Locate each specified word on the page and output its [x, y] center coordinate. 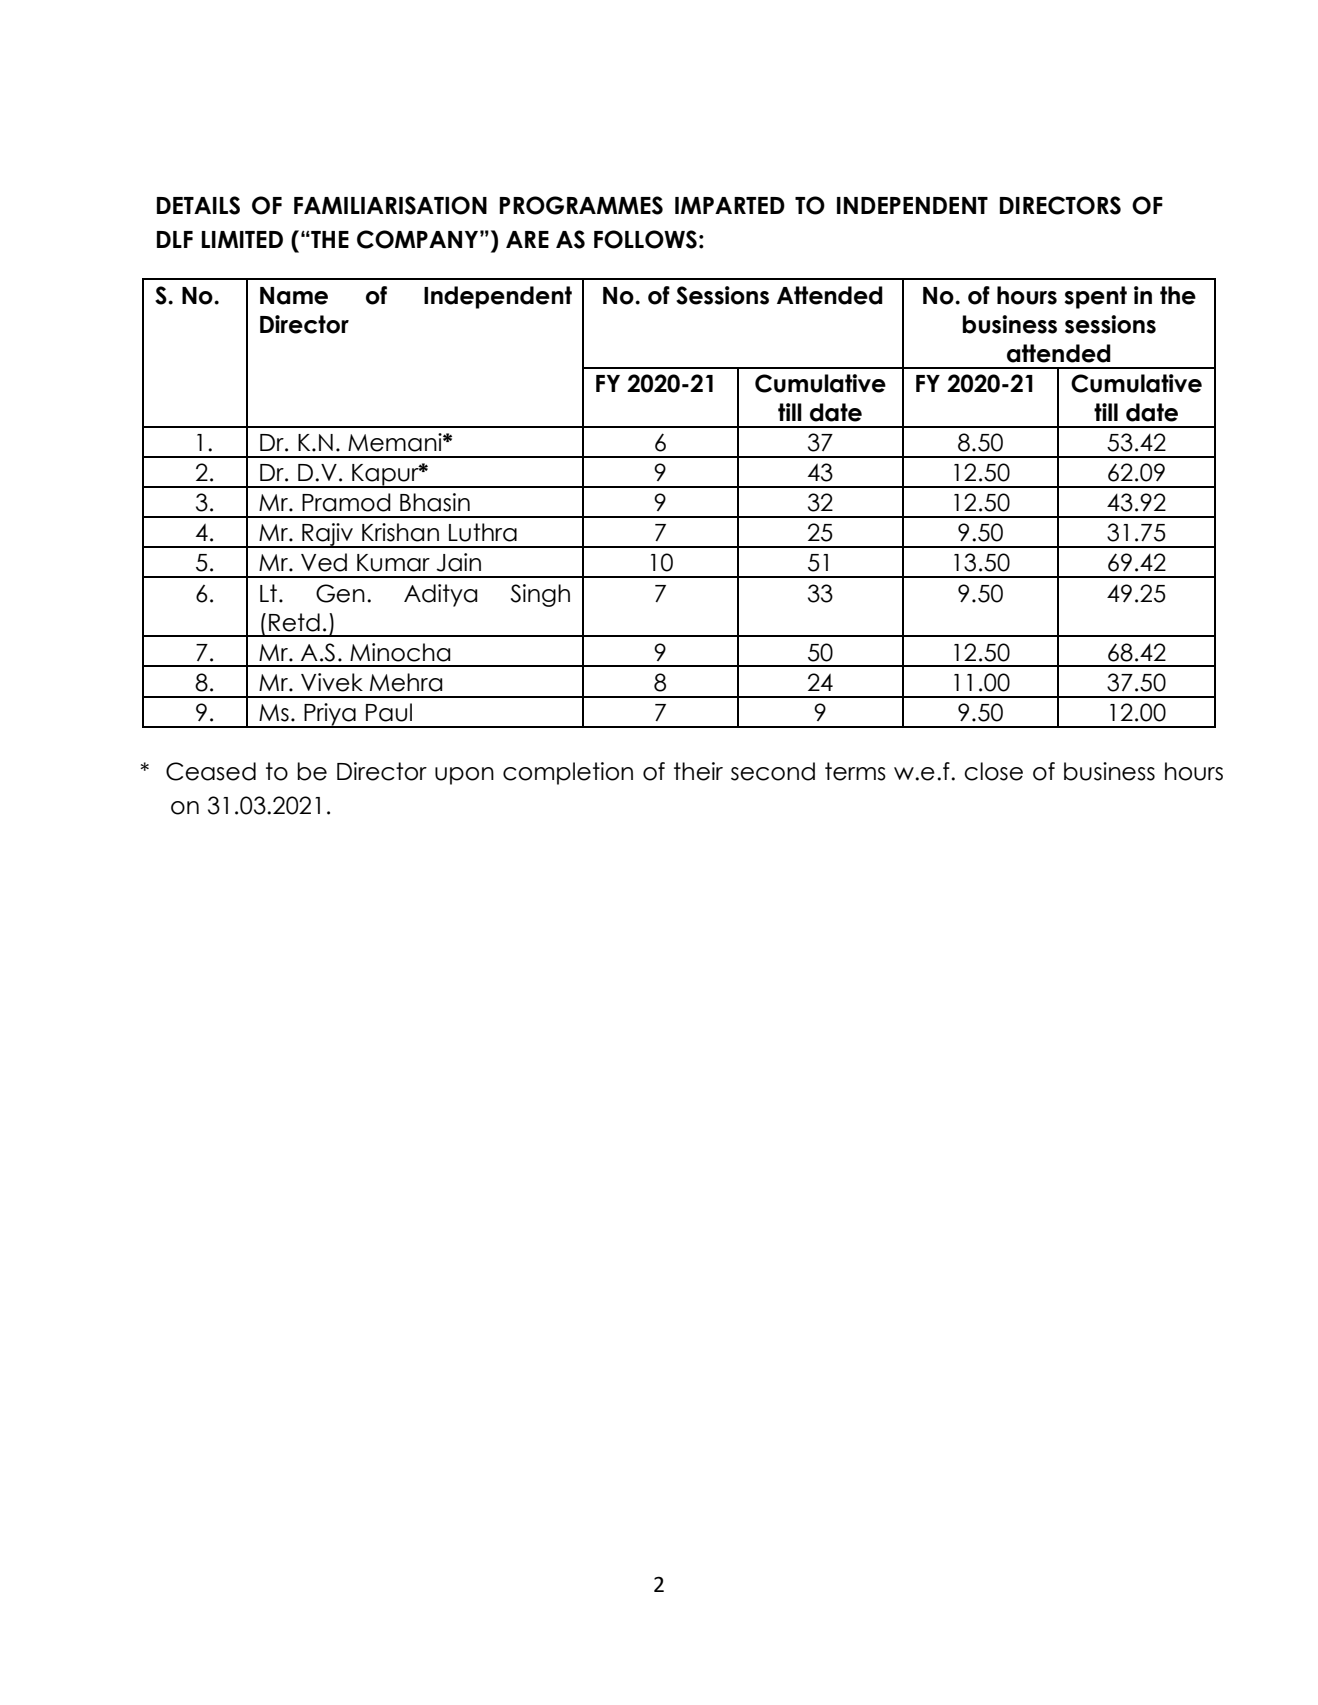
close [993, 771]
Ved [324, 562]
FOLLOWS [645, 239]
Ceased [211, 771]
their [698, 771]
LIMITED [242, 239]
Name [294, 296]
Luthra [483, 532]
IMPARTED [730, 205]
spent [1095, 297]
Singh [540, 595]
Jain [458, 562]
